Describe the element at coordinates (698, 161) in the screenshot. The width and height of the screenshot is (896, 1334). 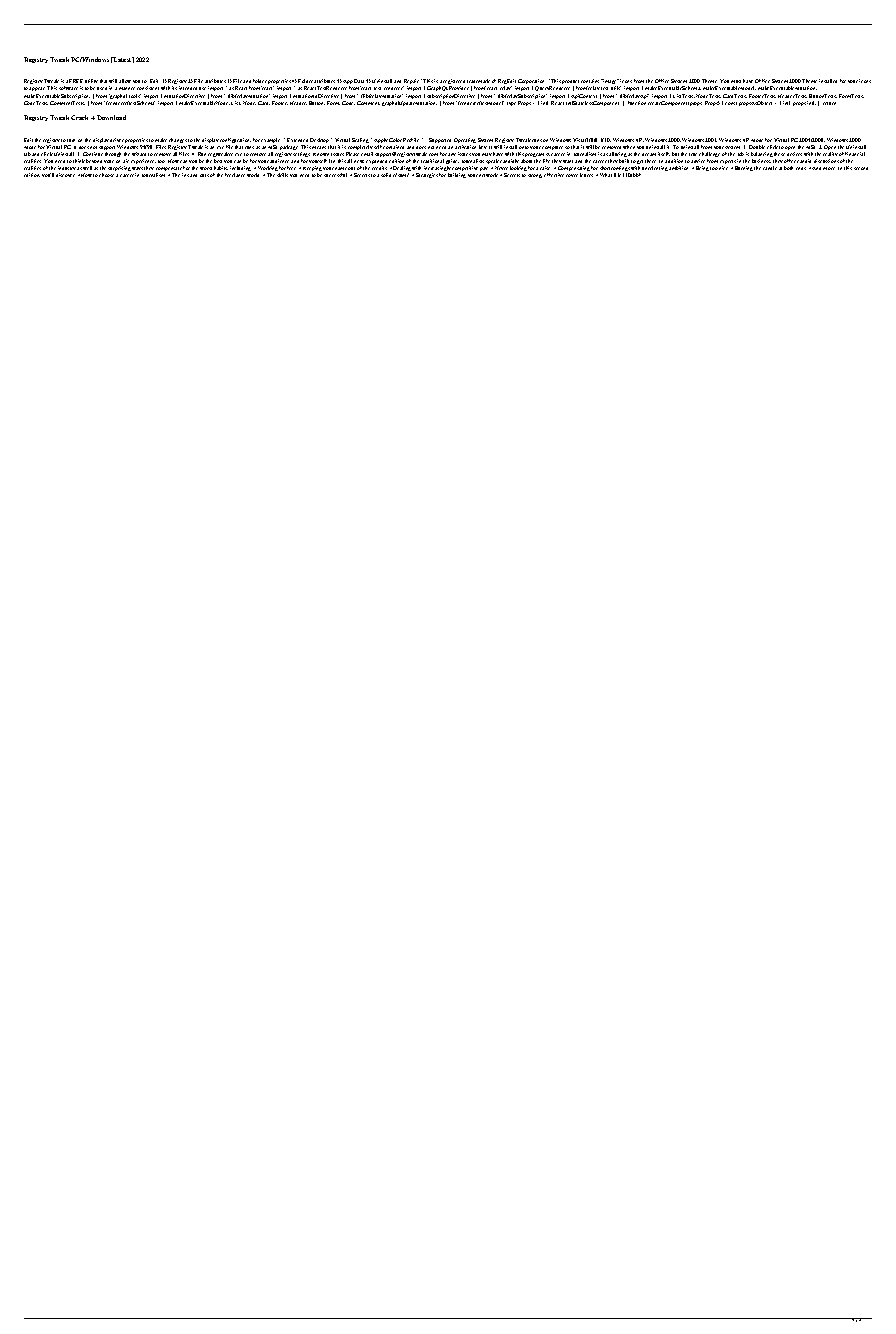
I see `advice` at that location.
